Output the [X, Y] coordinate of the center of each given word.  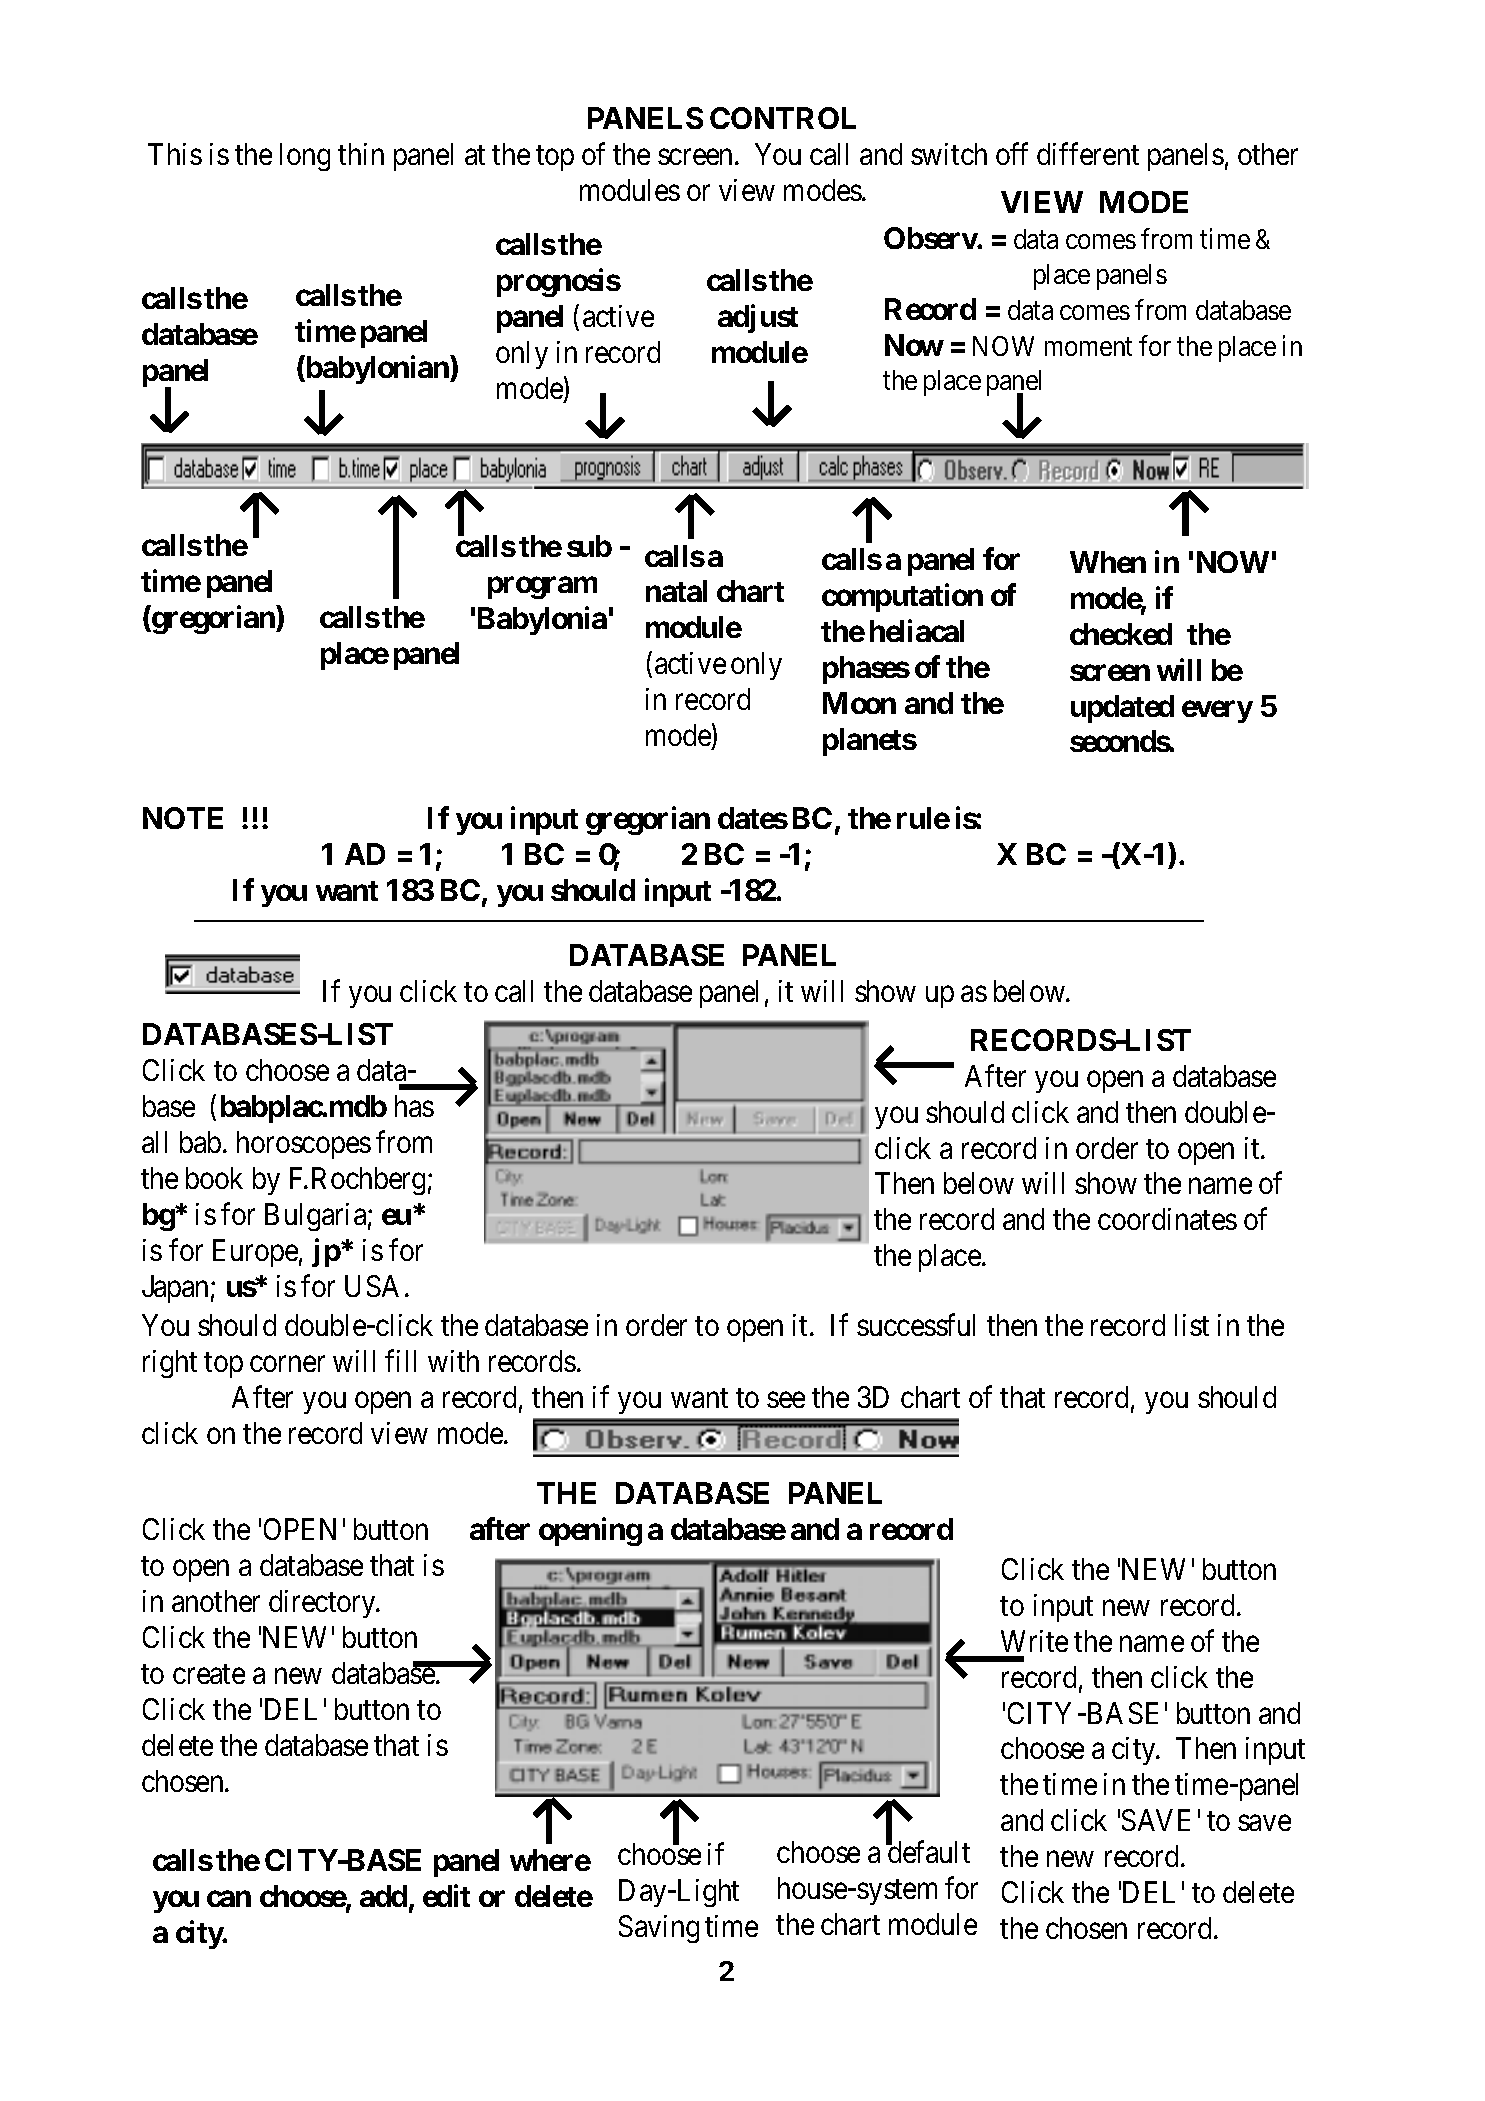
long [305, 157]
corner [287, 1364]
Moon [859, 703]
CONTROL [783, 118]
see [786, 1400]
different [1088, 154]
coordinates [1167, 1219]
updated [1122, 709]
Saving [659, 1929]
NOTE [183, 818]
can [229, 1899]
